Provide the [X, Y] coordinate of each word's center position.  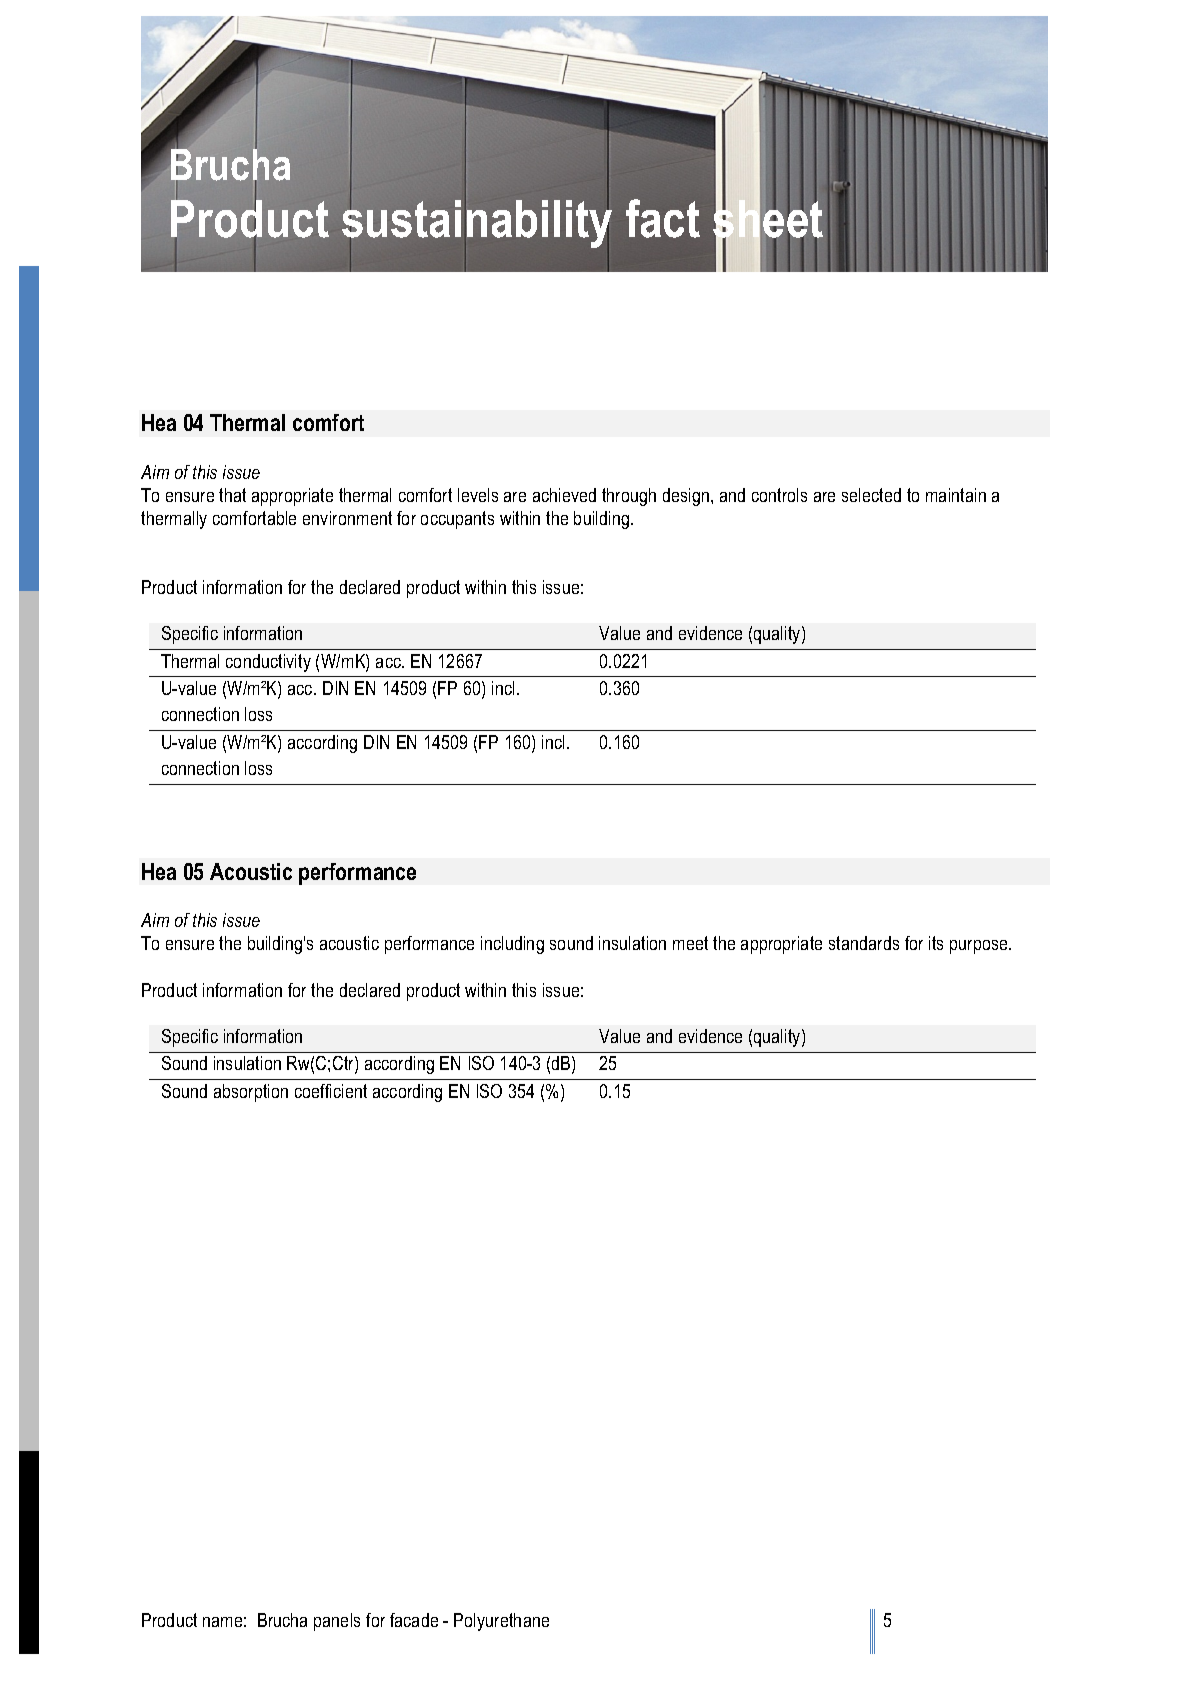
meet [690, 943]
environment [347, 518]
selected [871, 495]
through [629, 497]
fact [663, 218]
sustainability [477, 224]
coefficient [331, 1091]
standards [864, 943]
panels [337, 1622]
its [936, 943]
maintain [956, 495]
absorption [251, 1093]
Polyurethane [501, 1622]
